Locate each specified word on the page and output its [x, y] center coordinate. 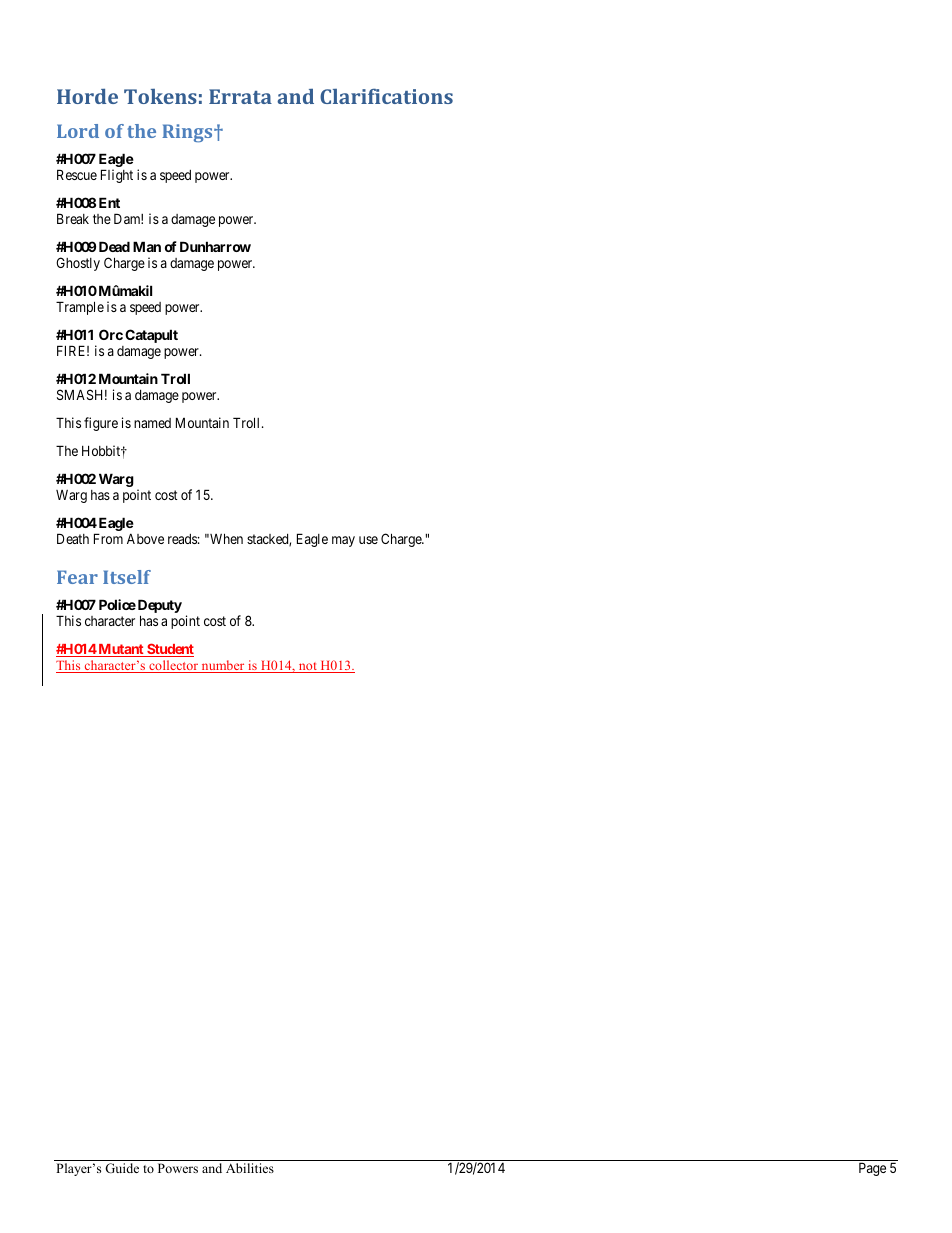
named [152, 423]
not [307, 667]
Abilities [250, 1168]
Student [169, 650]
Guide [122, 1168]
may [343, 541]
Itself [127, 577]
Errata [240, 96]
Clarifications [386, 96]
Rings [188, 133]
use [368, 540]
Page [872, 1169]
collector [173, 666]
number [223, 666]
